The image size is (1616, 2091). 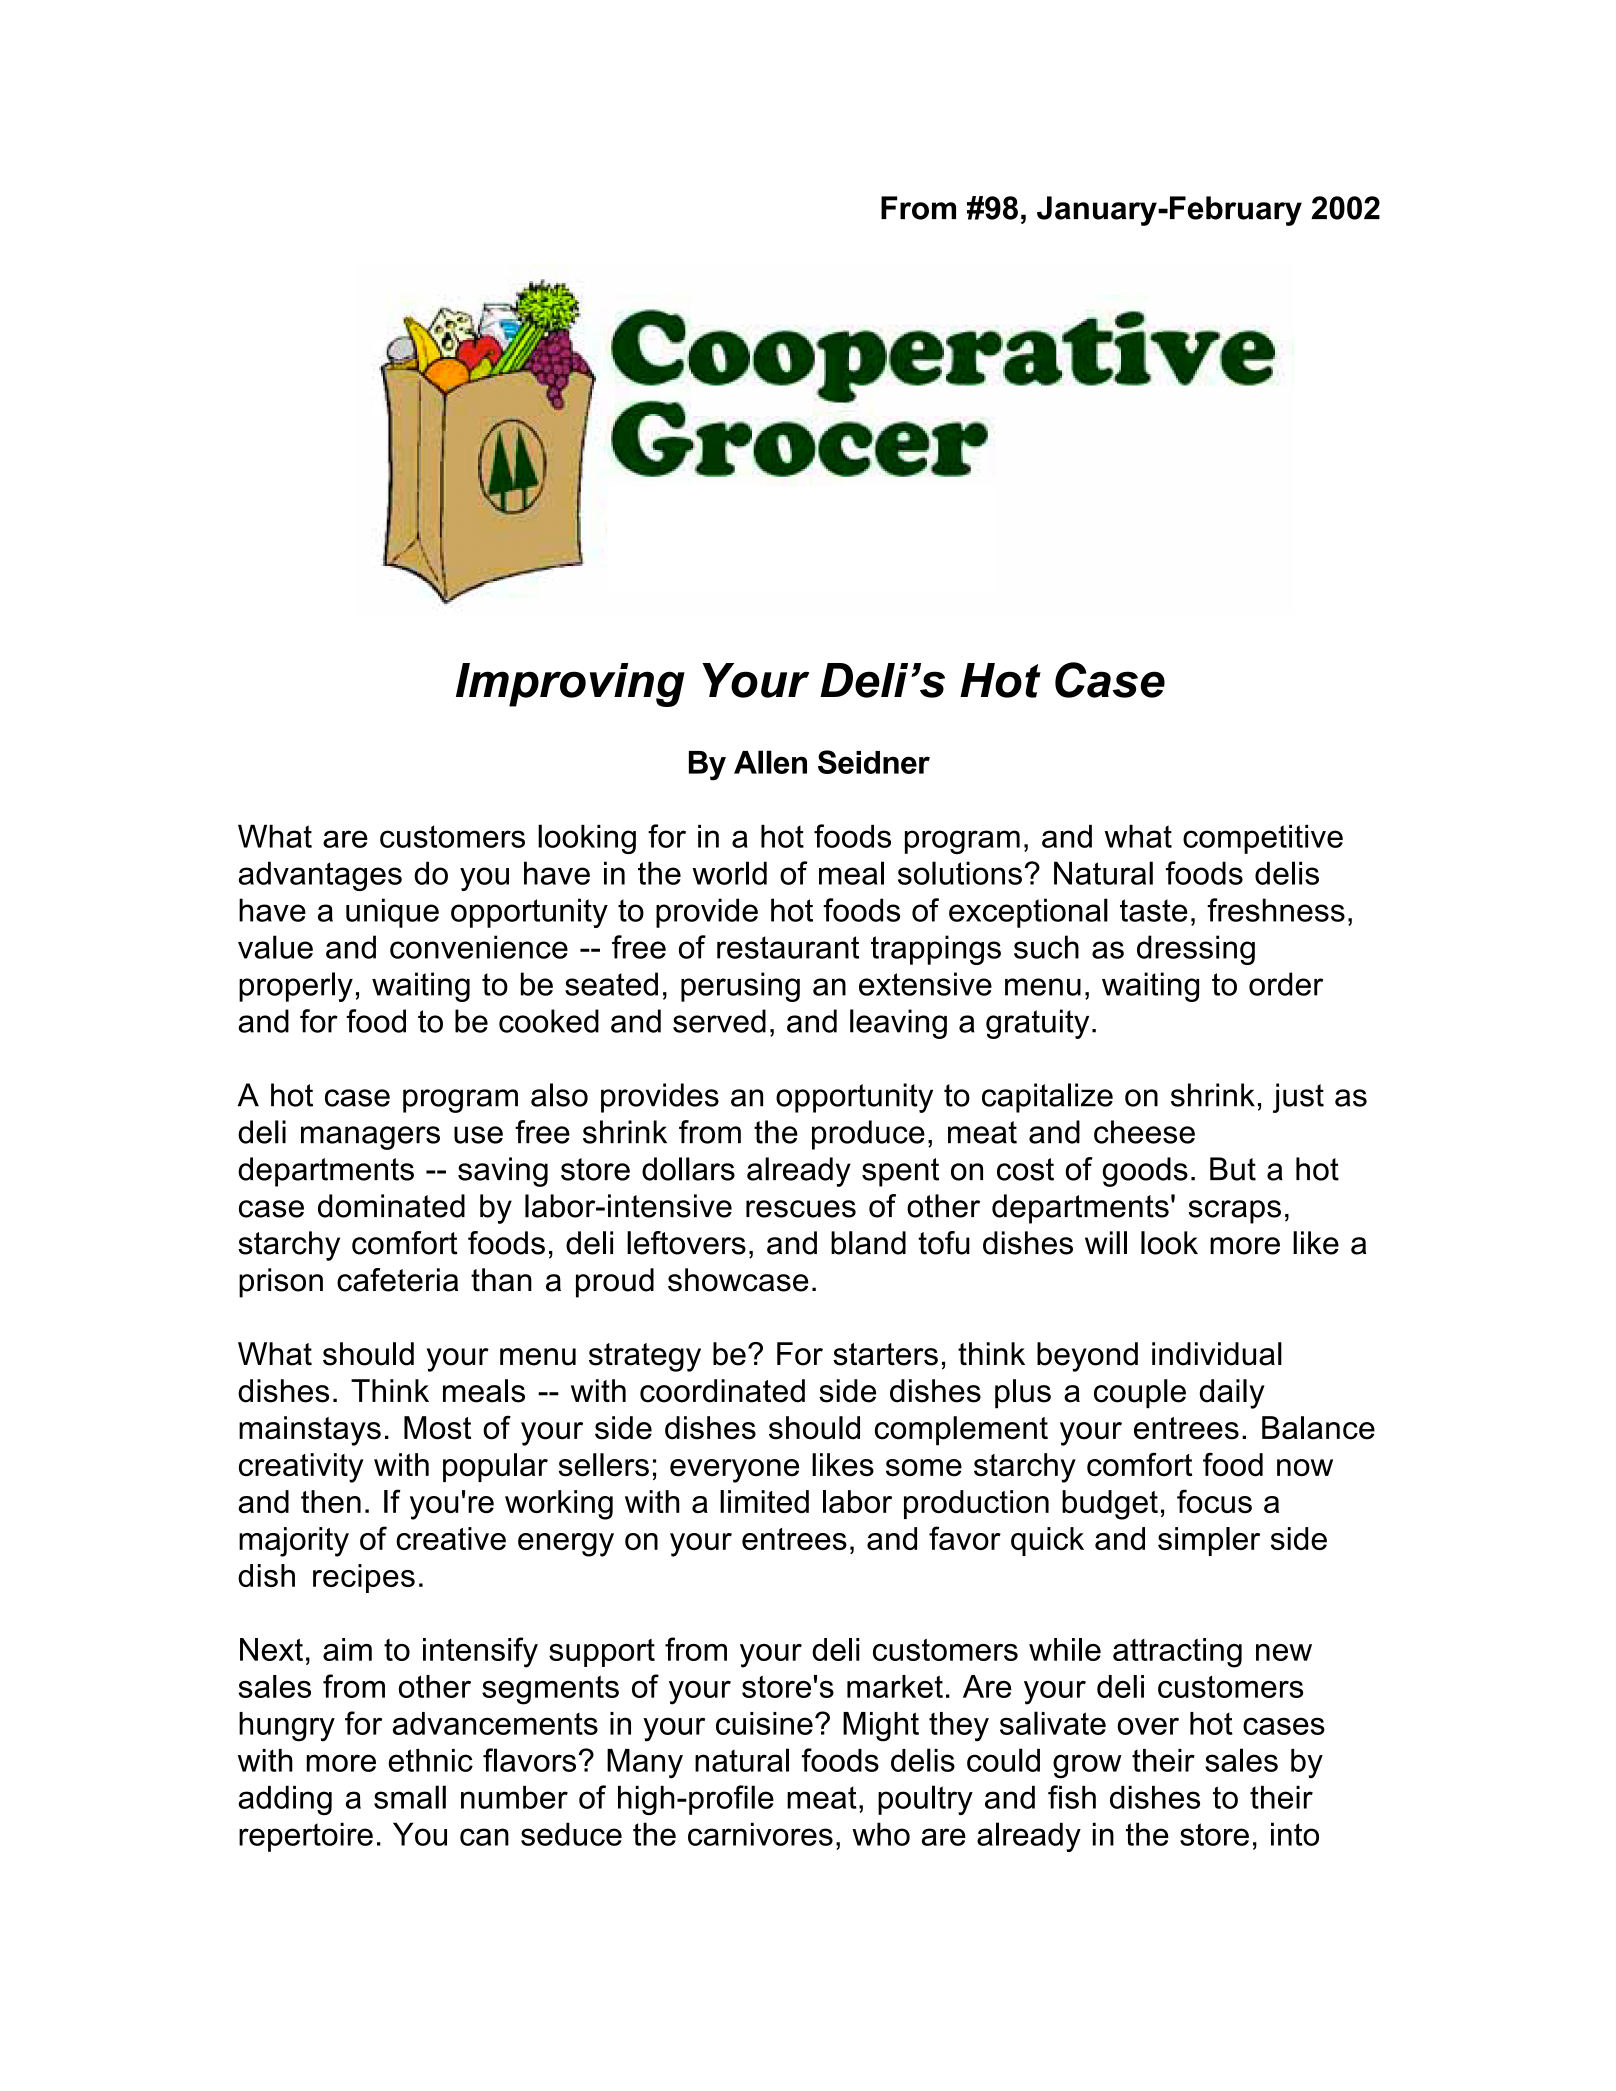 I want to click on Improving, so click(x=570, y=685).
